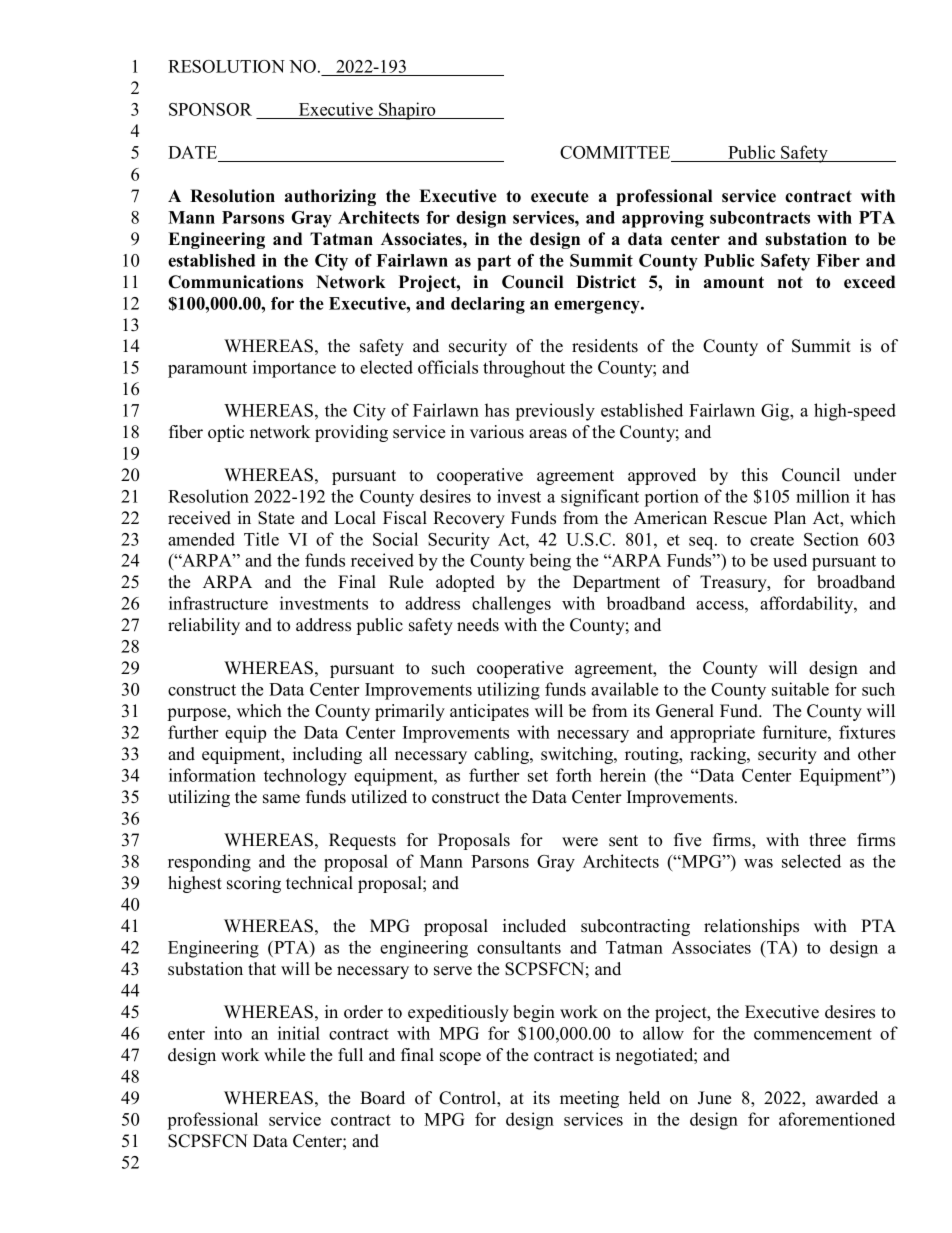 The width and height of the screenshot is (952, 1233). What do you see at coordinates (663, 219) in the screenshot?
I see `approving` at bounding box center [663, 219].
